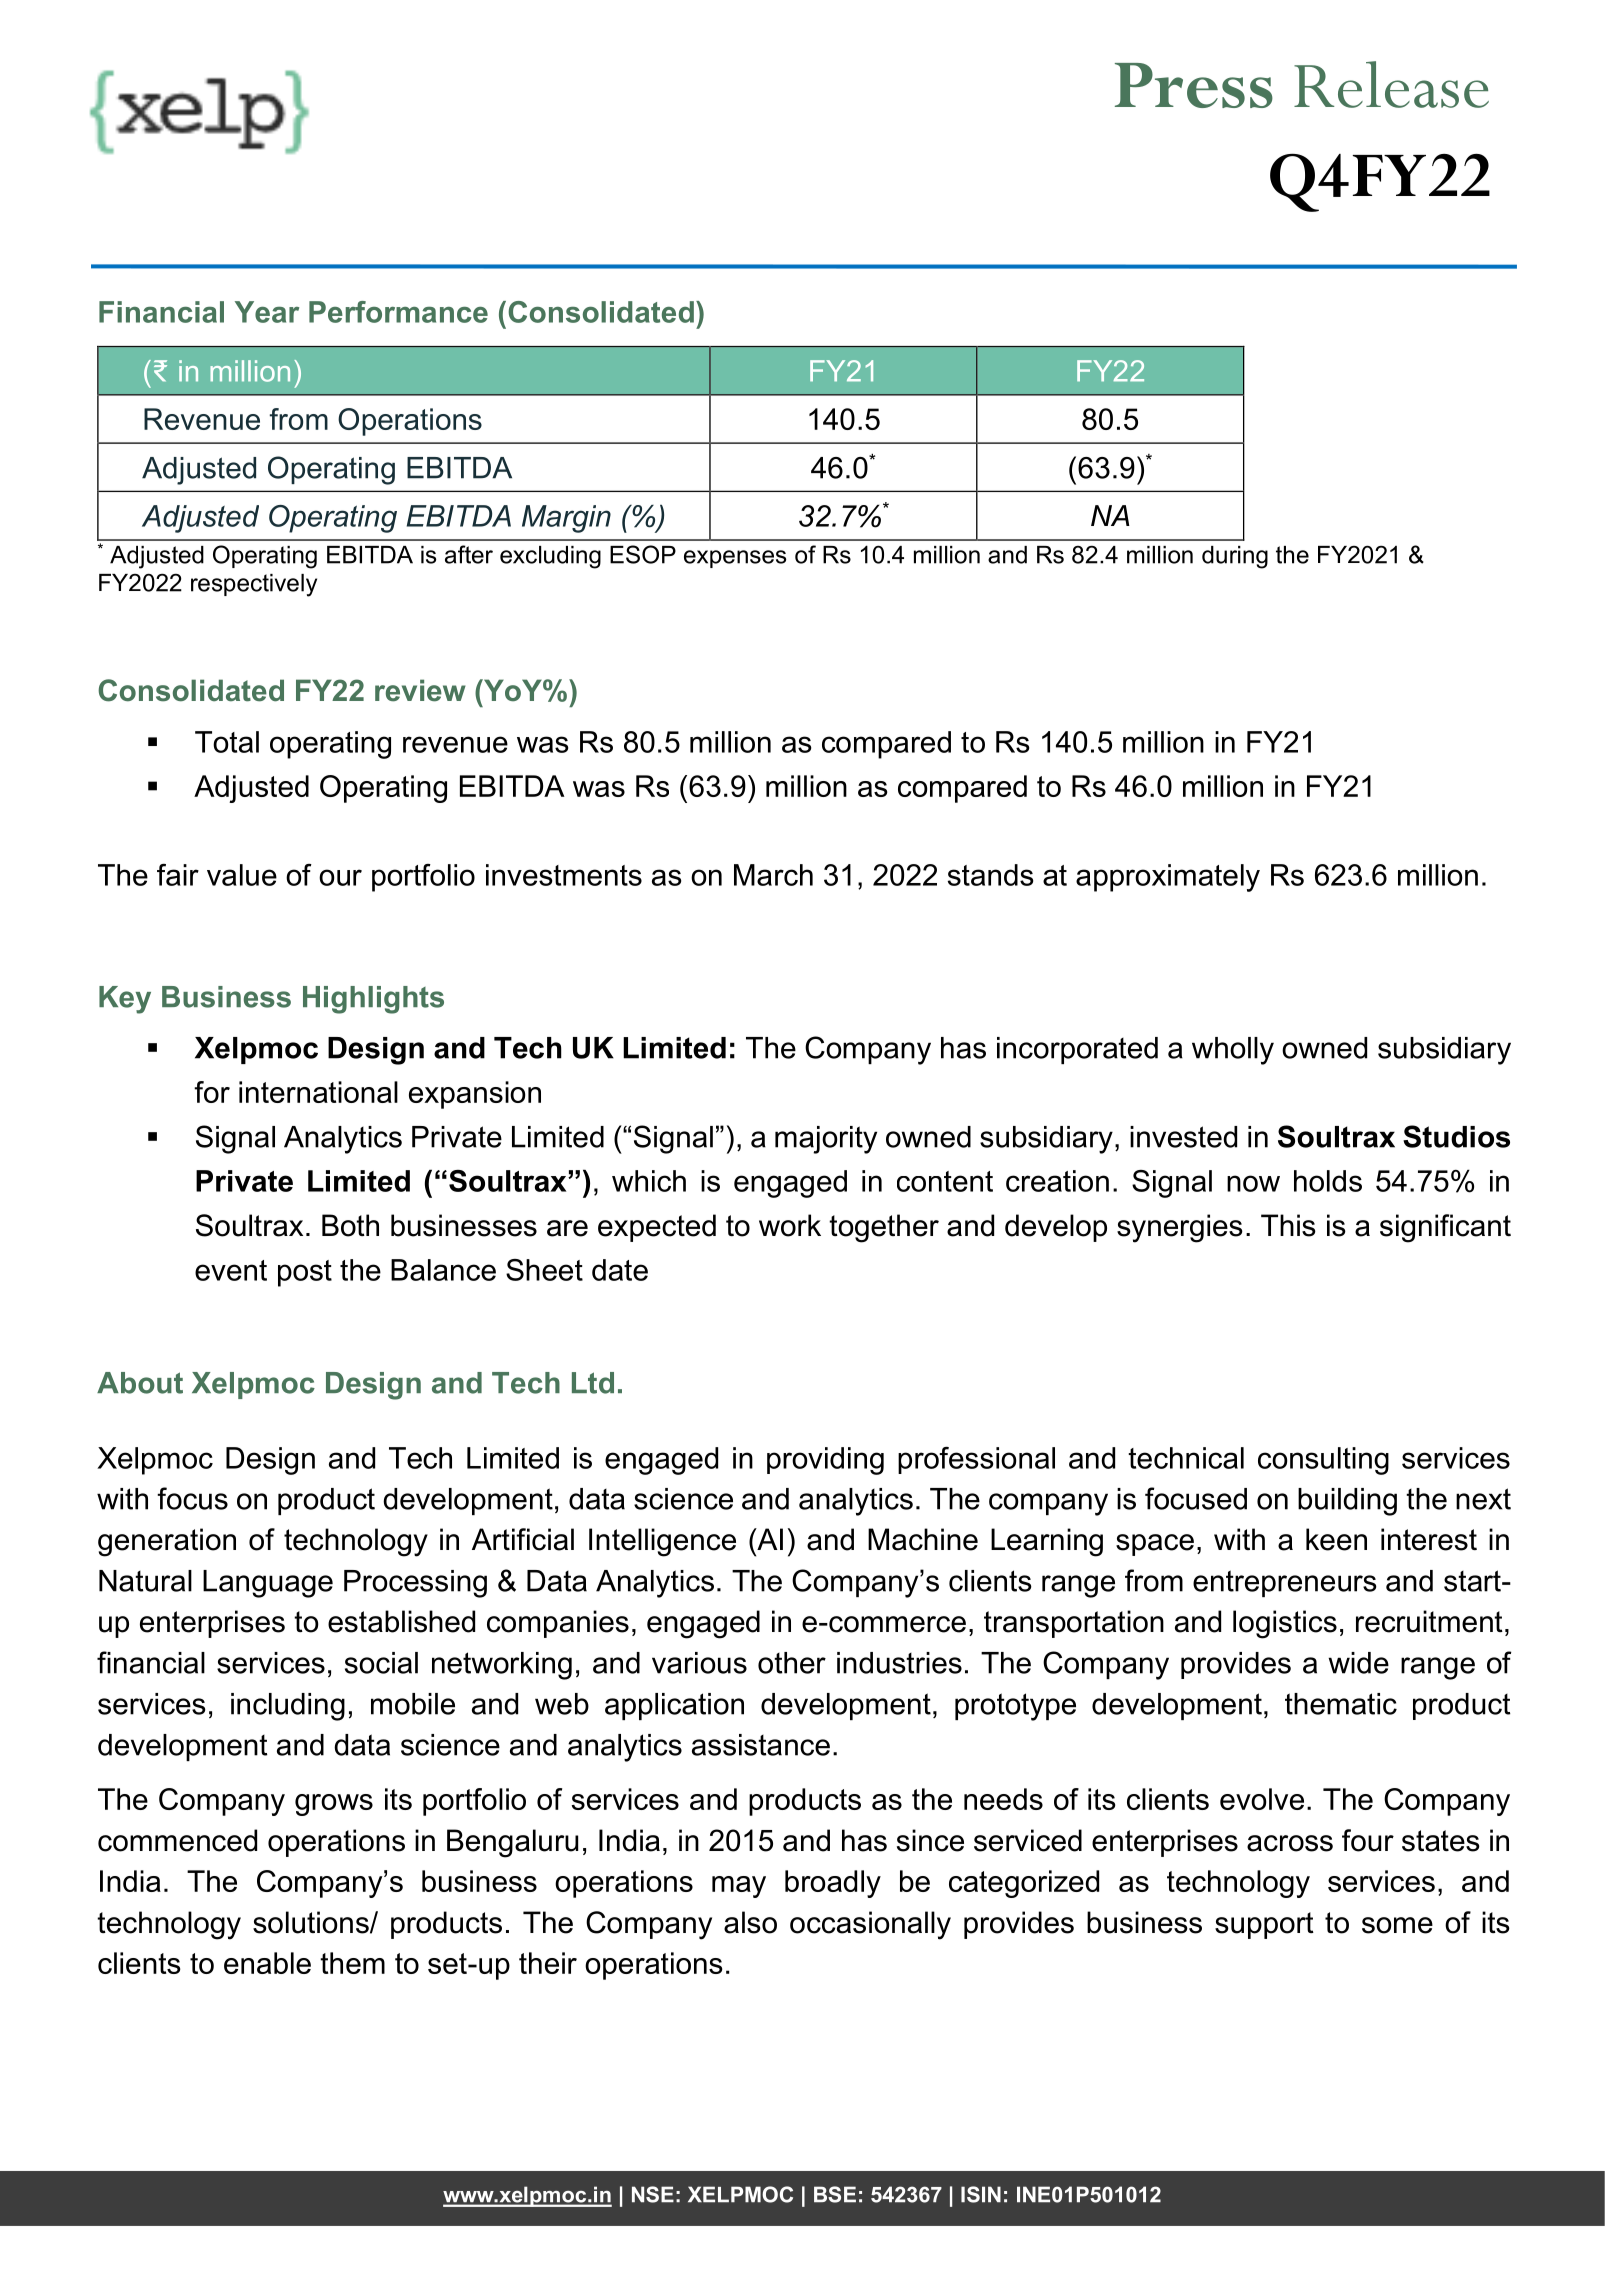 The width and height of the page is (1608, 2274). I want to click on enable, so click(267, 1963).
